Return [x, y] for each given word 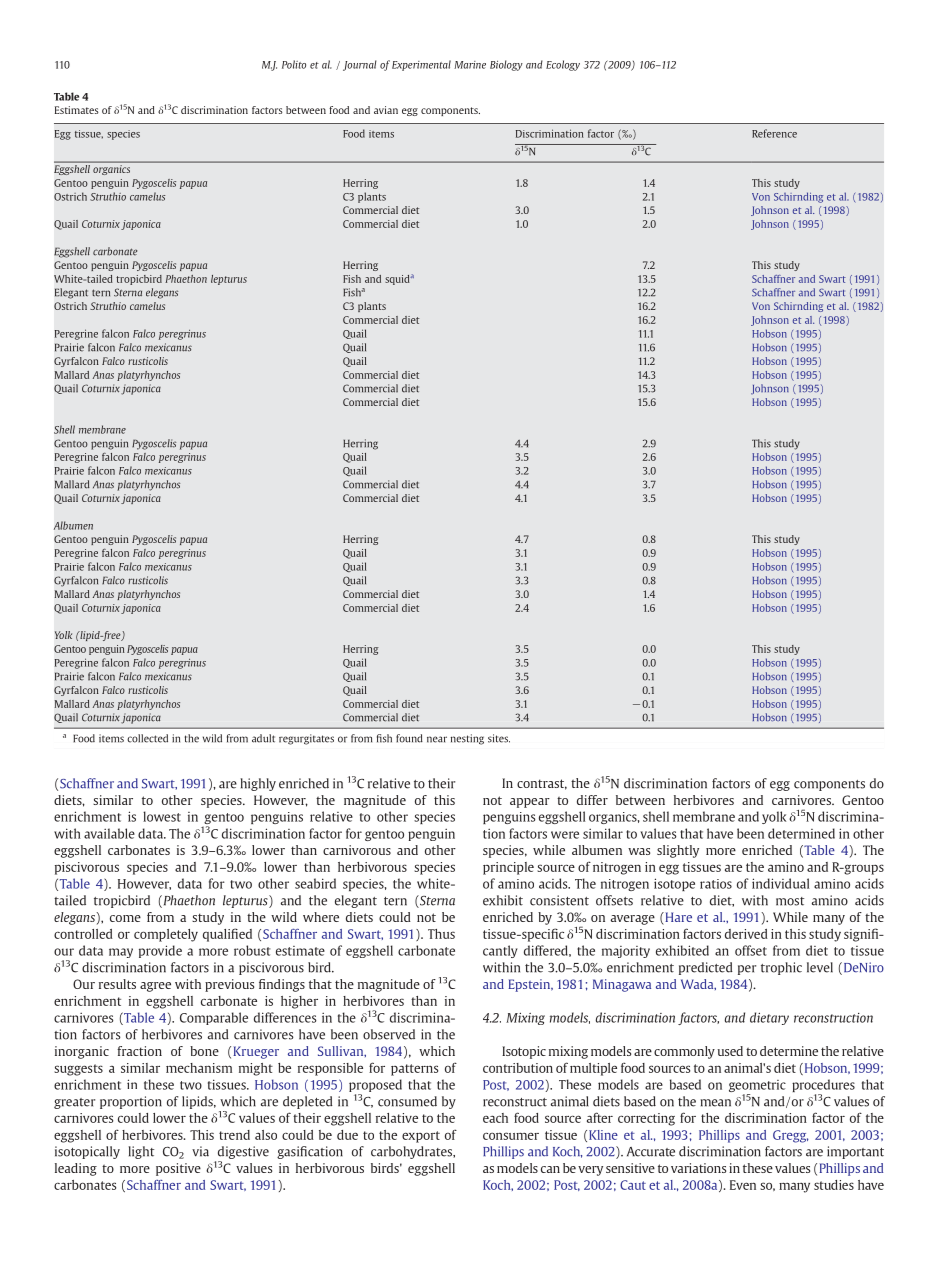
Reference [774, 133]
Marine [470, 65]
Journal [360, 65]
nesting [467, 739]
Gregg [790, 1136]
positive [178, 1169]
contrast [542, 784]
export [421, 1137]
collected [147, 738]
